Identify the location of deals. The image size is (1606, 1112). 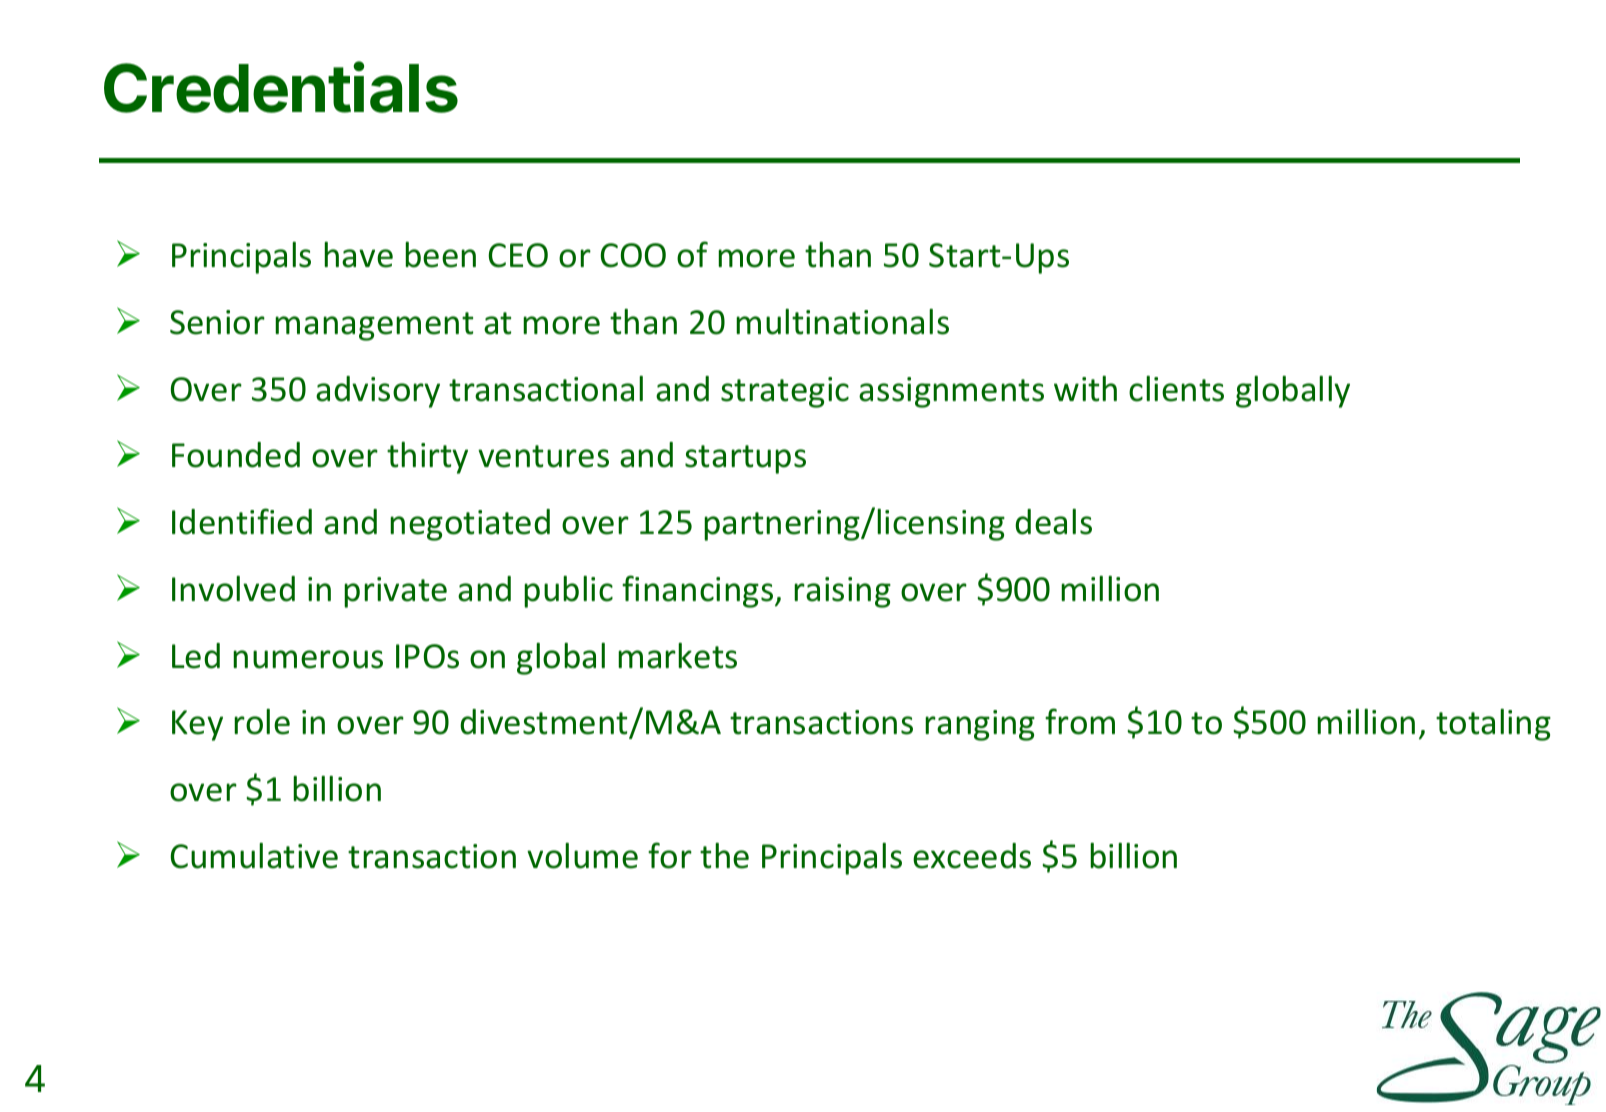
(1053, 522).
